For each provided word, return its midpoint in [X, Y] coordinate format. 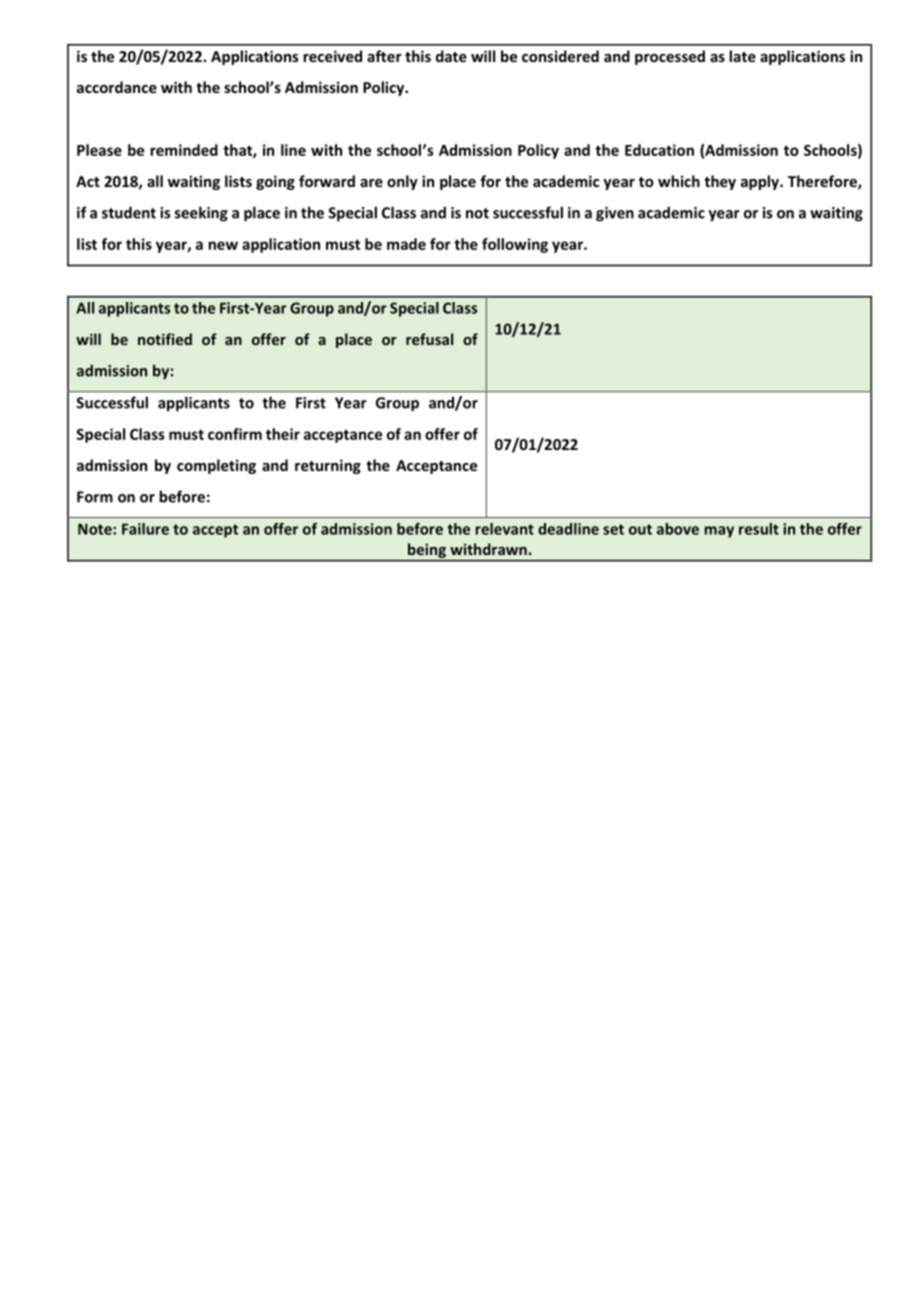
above [678, 529]
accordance [117, 87]
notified [165, 339]
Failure [145, 529]
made [406, 244]
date [451, 56]
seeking [201, 214]
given [615, 214]
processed [670, 57]
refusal [429, 339]
